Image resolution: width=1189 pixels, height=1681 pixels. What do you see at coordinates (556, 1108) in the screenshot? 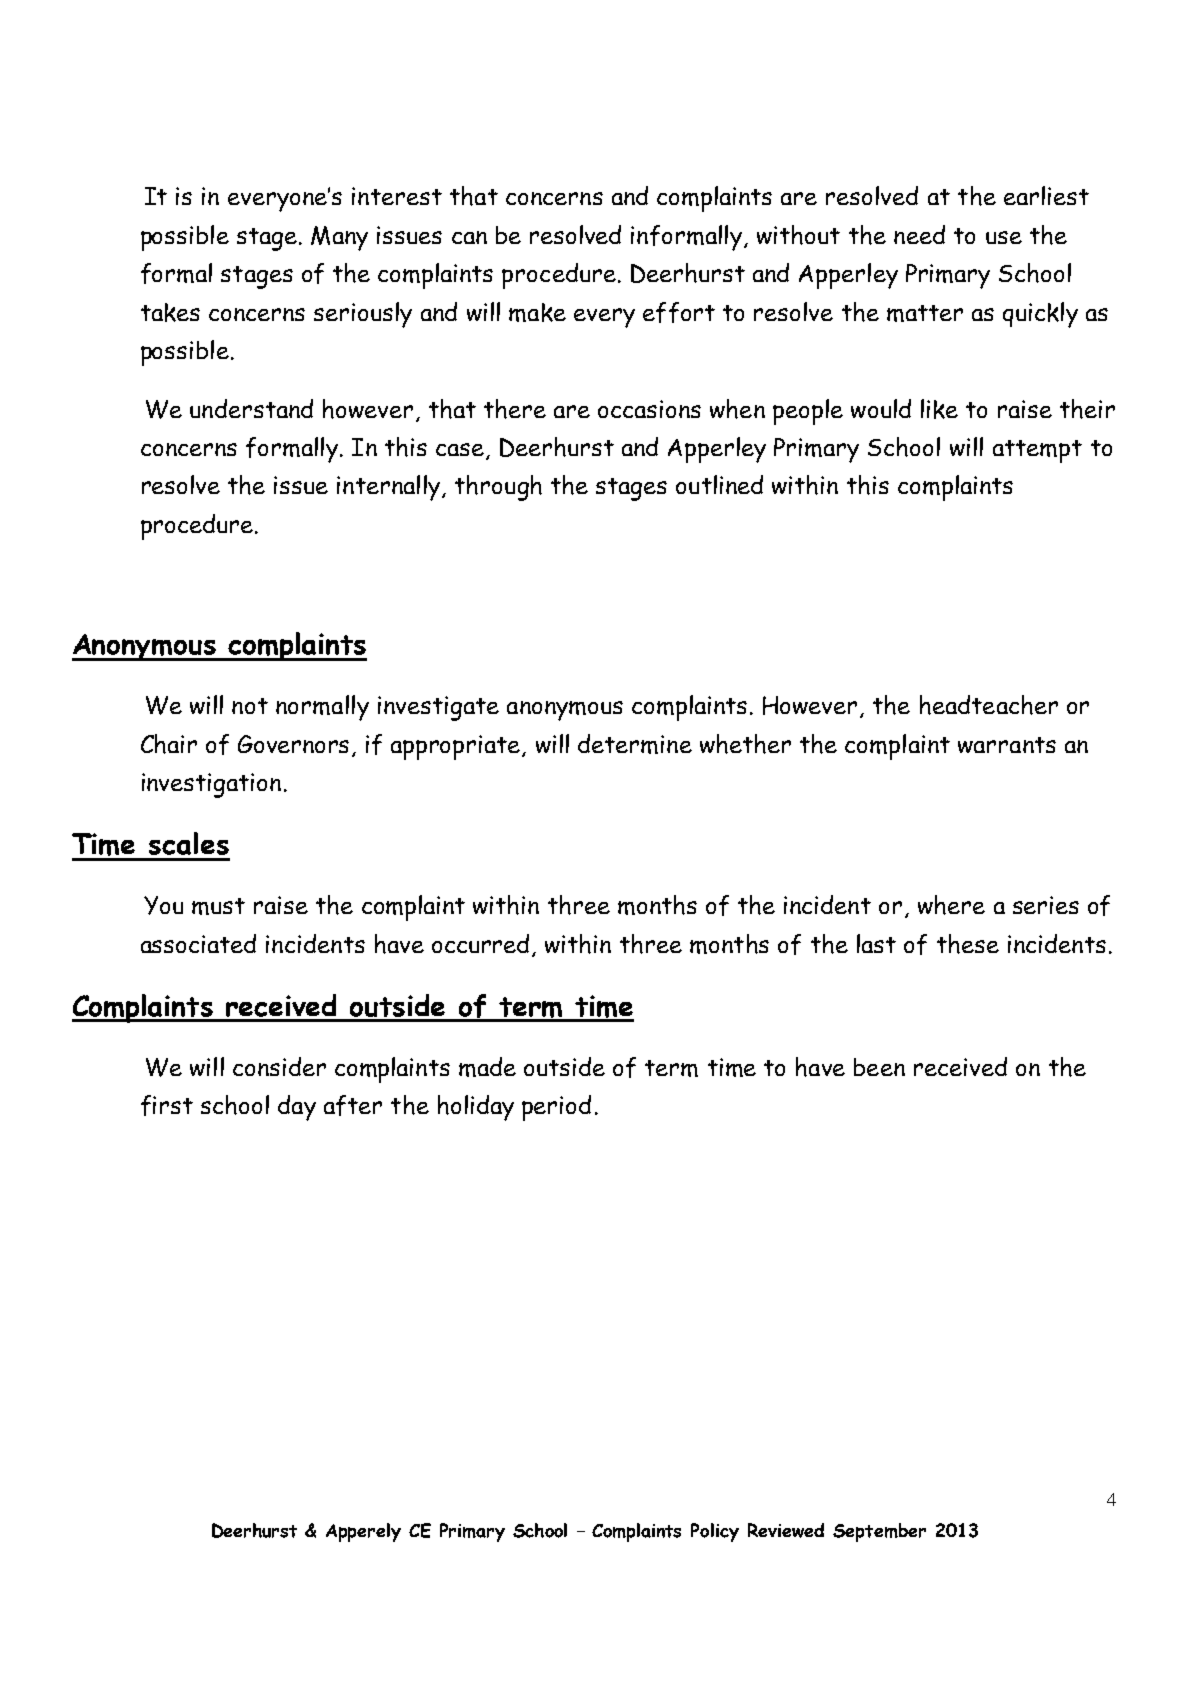
I see `period` at bounding box center [556, 1108].
